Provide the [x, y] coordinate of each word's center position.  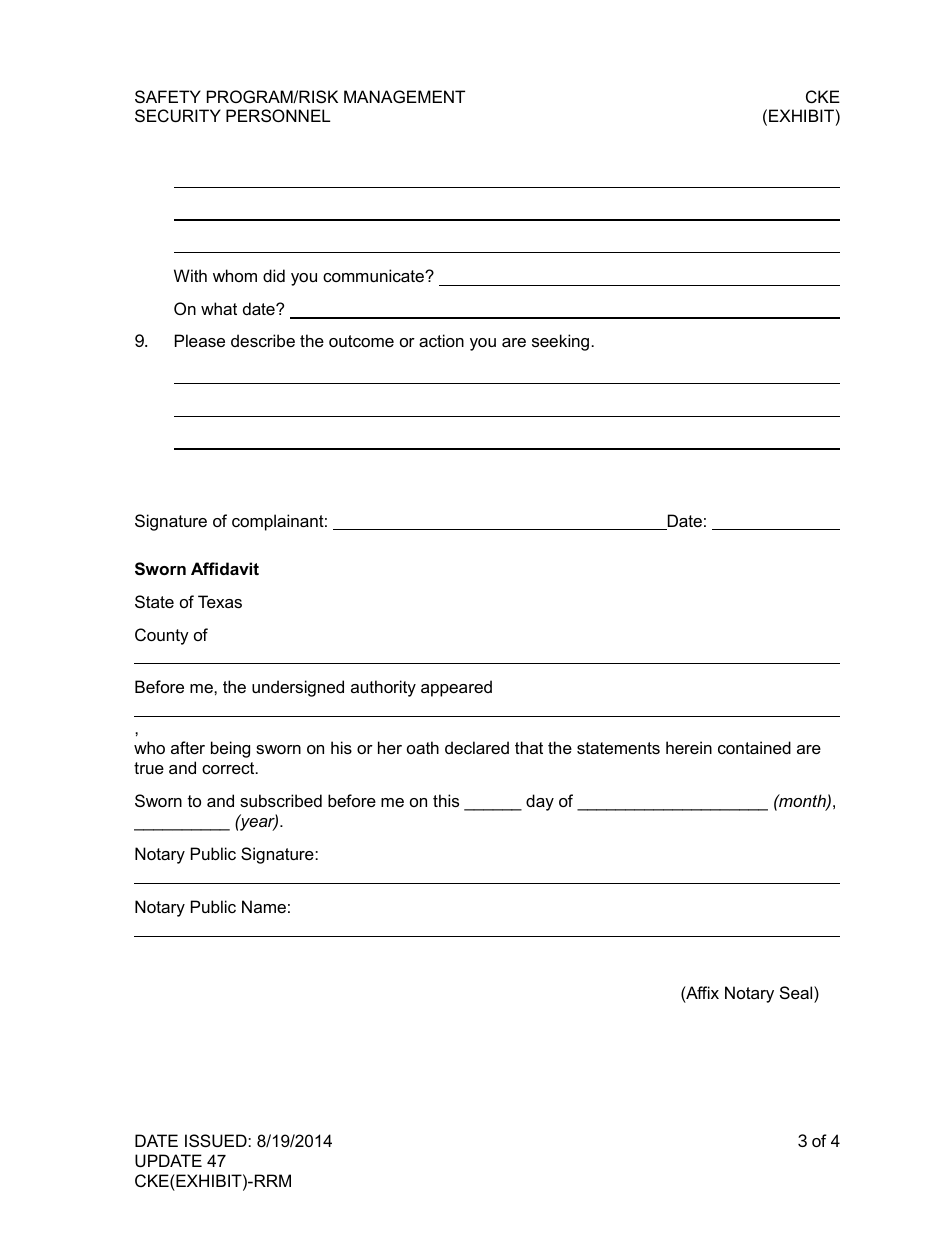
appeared [456, 688]
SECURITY [178, 115]
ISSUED [217, 1140]
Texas [220, 601]
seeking [560, 342]
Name [264, 906]
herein [689, 747]
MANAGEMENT [404, 96]
